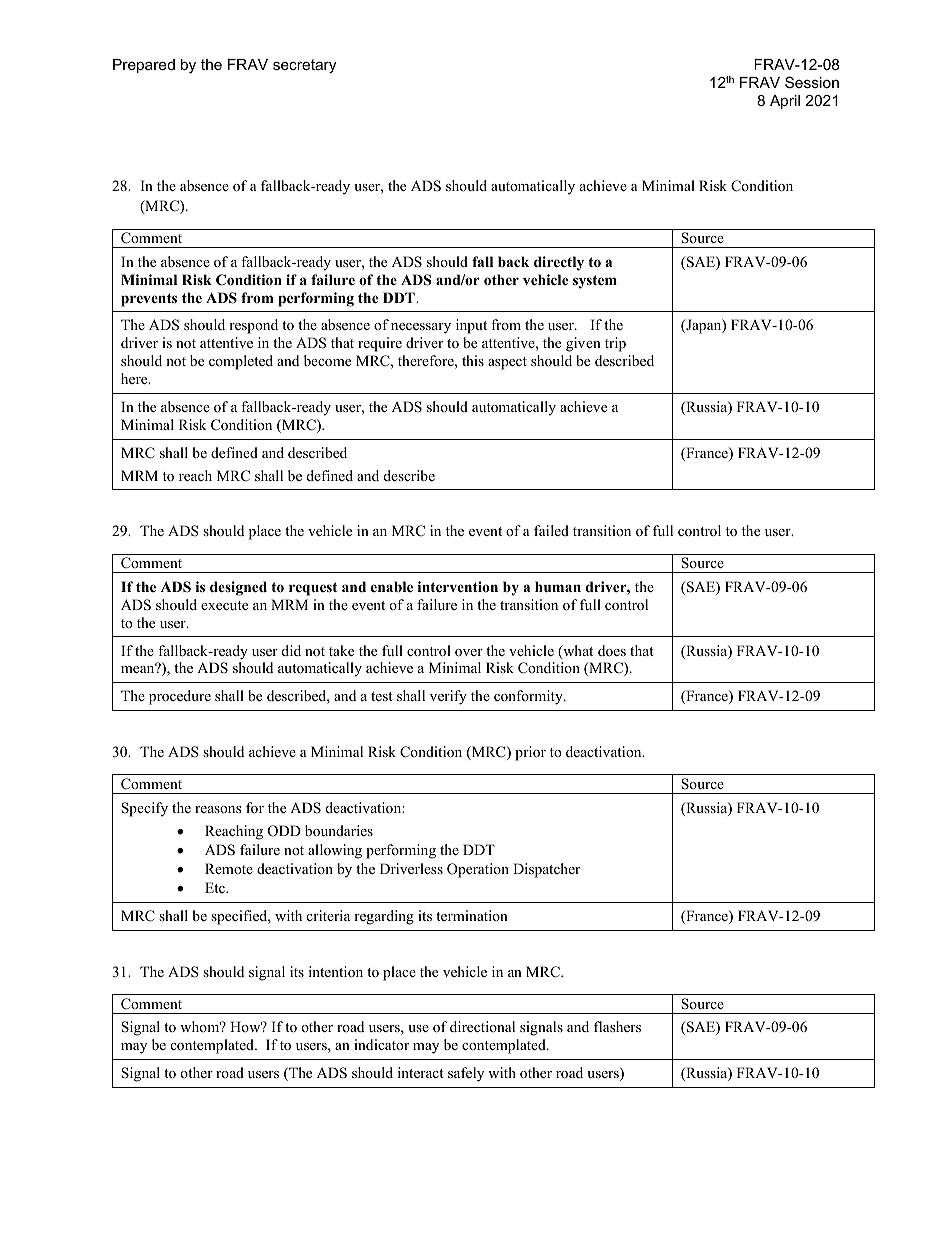 This image has height=1233, width=952. I want to click on directly, so click(559, 263).
